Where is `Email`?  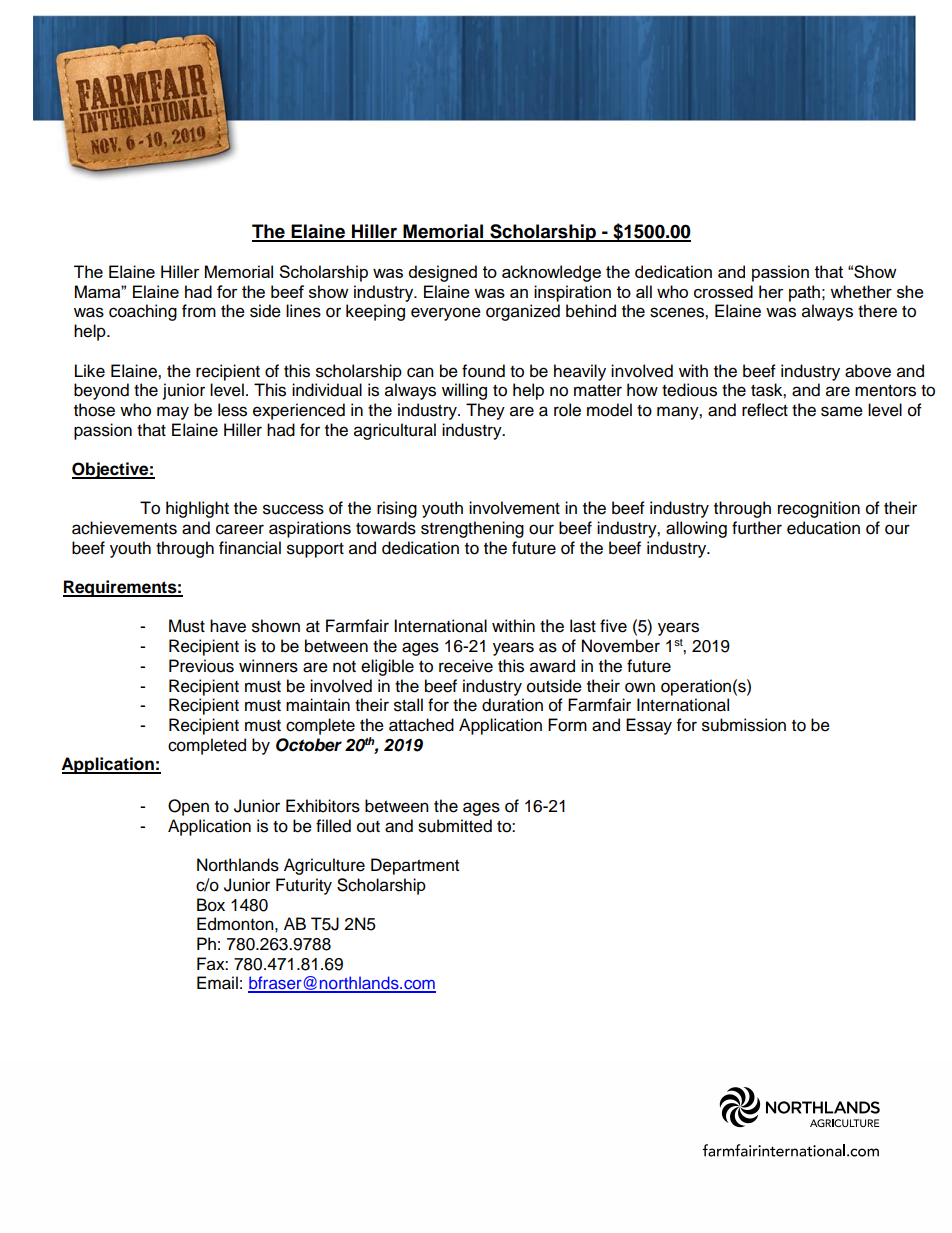 Email is located at coordinates (217, 983).
